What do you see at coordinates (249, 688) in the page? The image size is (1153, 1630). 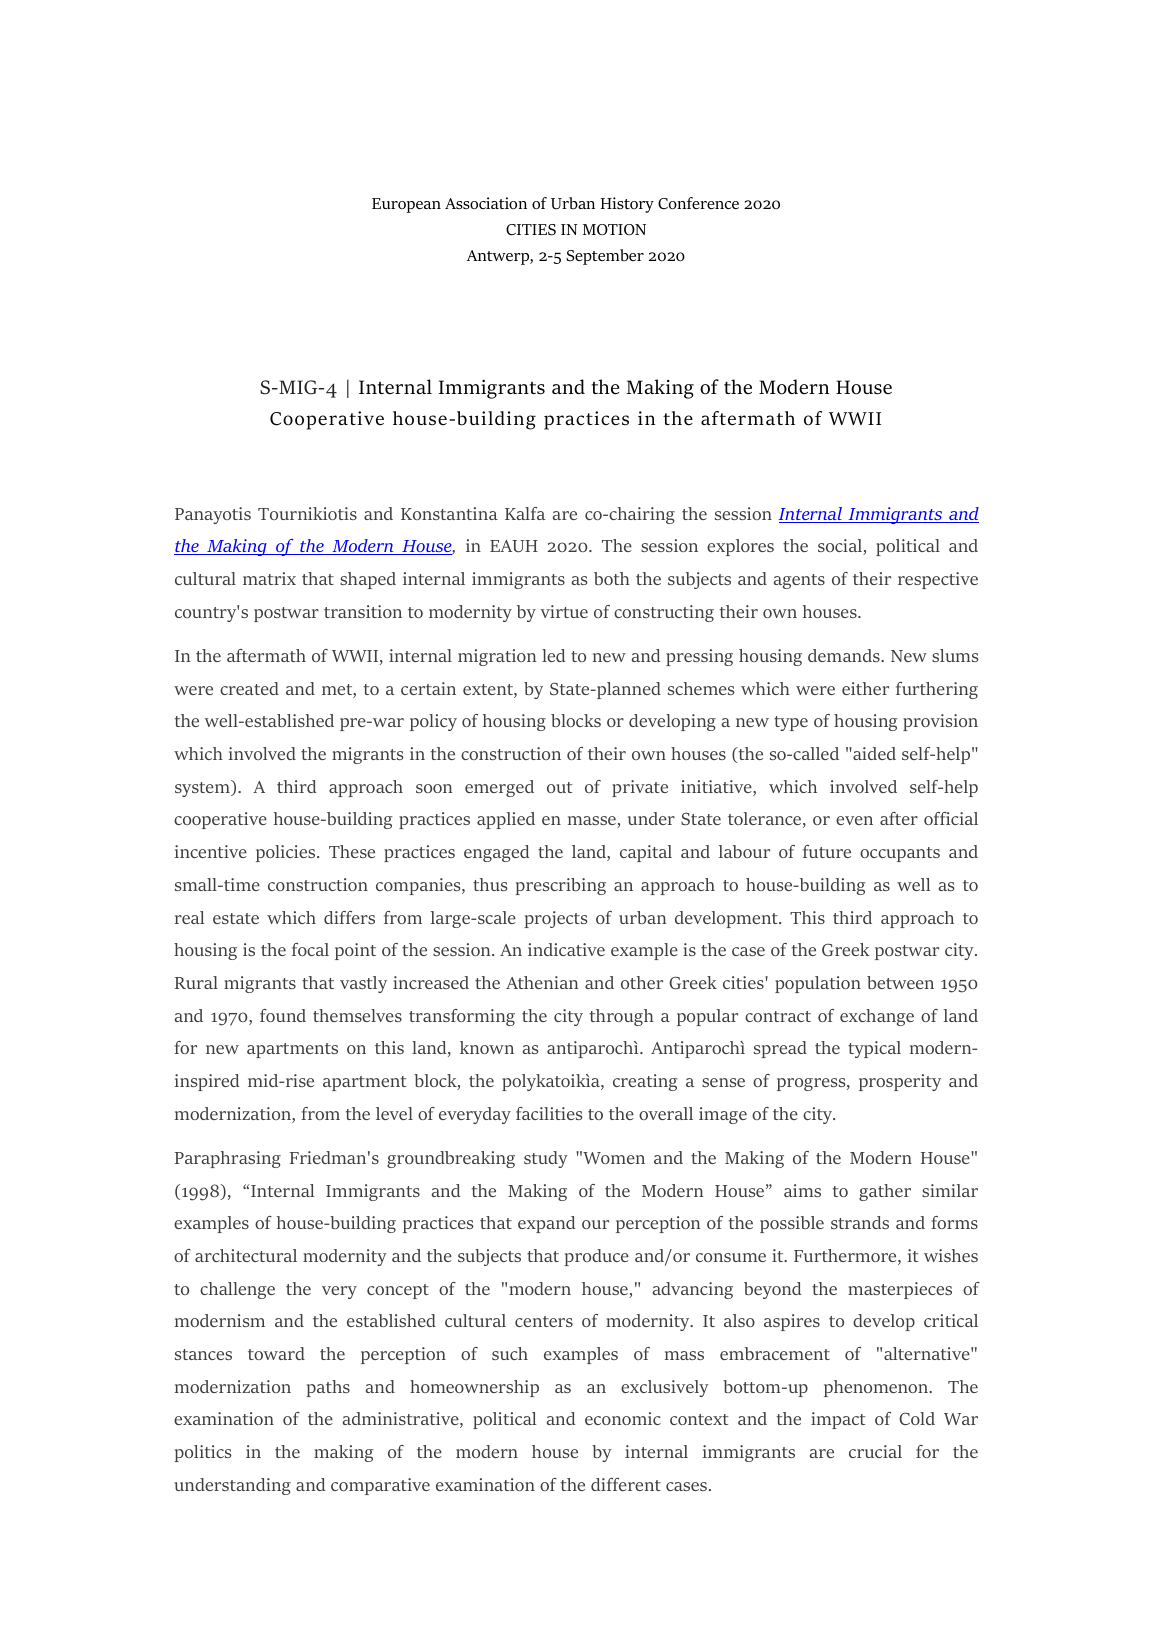 I see `created` at bounding box center [249, 688].
